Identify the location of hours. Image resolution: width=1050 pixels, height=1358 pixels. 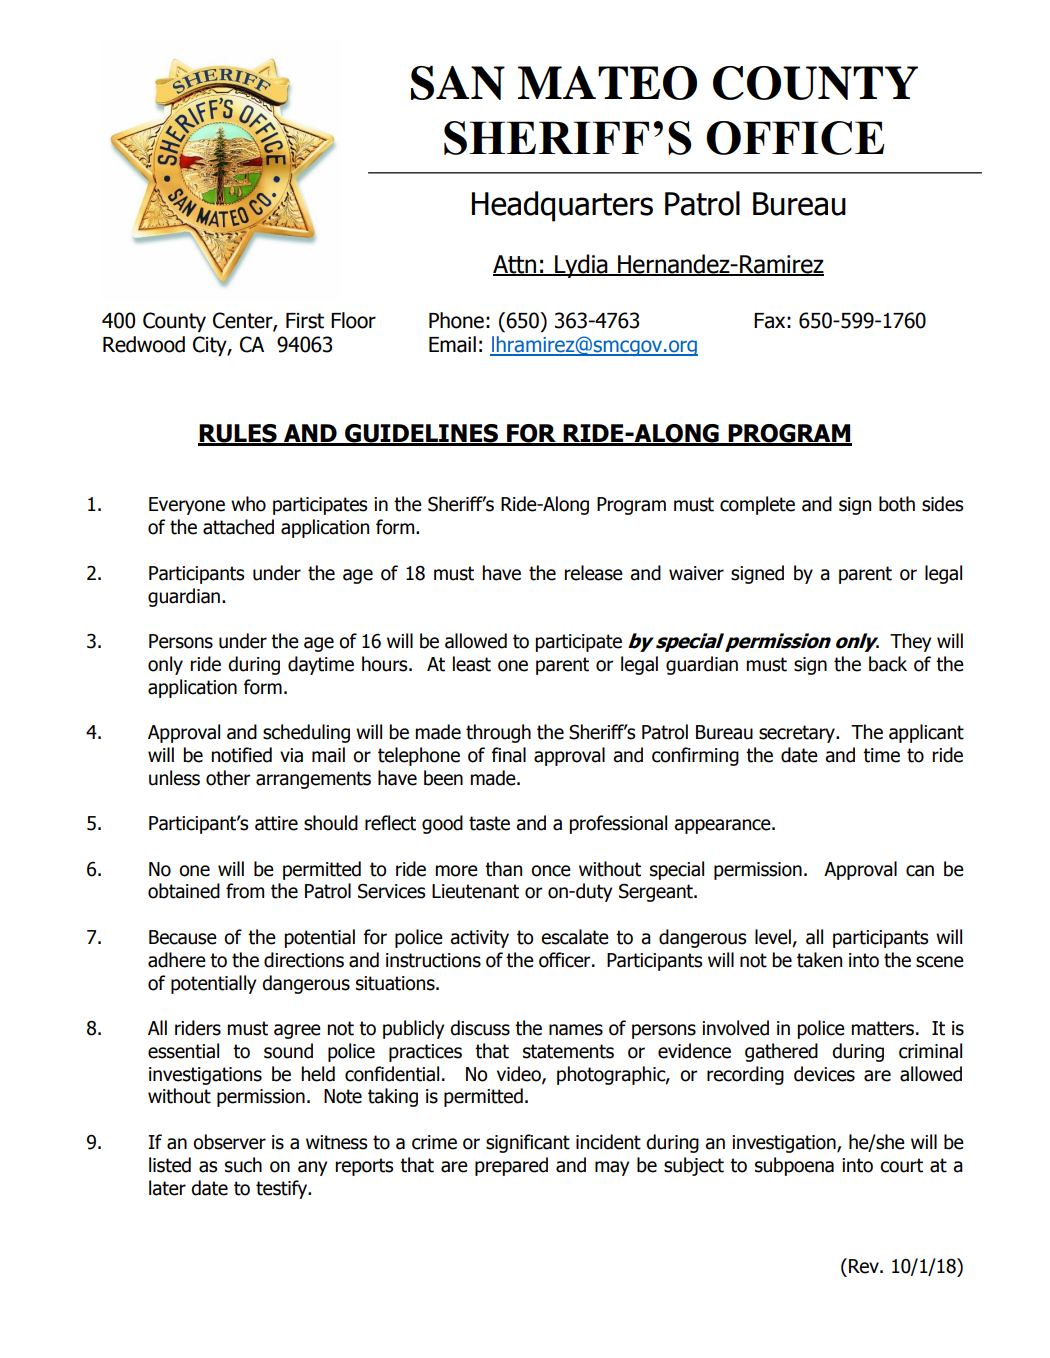
(386, 664).
